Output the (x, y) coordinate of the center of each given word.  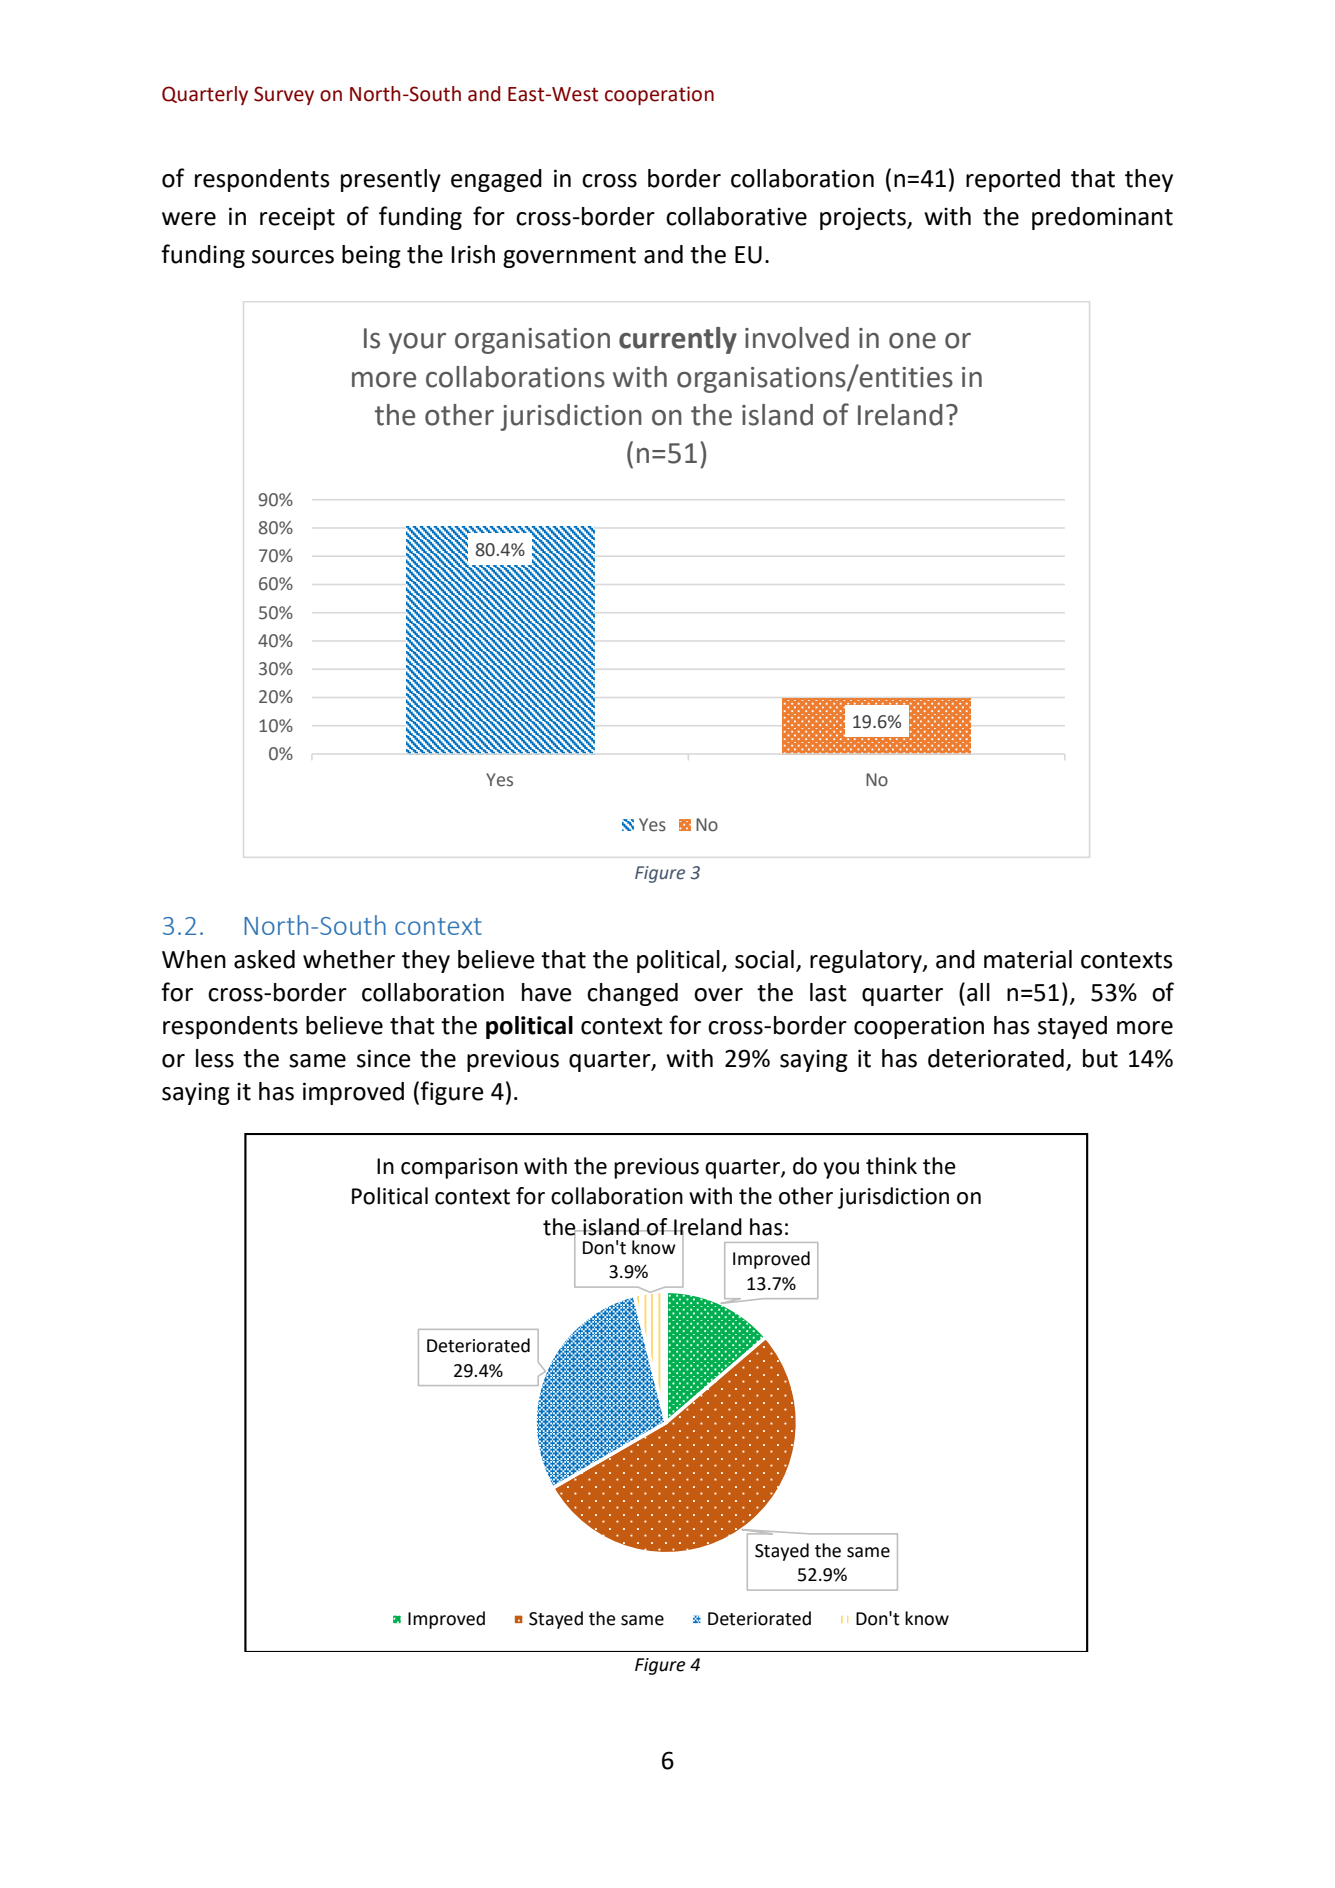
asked (264, 959)
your (417, 343)
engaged (496, 180)
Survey (284, 95)
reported (1013, 180)
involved (797, 338)
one (912, 341)
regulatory (867, 961)
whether (349, 959)
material (1028, 959)
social (764, 959)
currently (678, 340)
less (215, 1058)
